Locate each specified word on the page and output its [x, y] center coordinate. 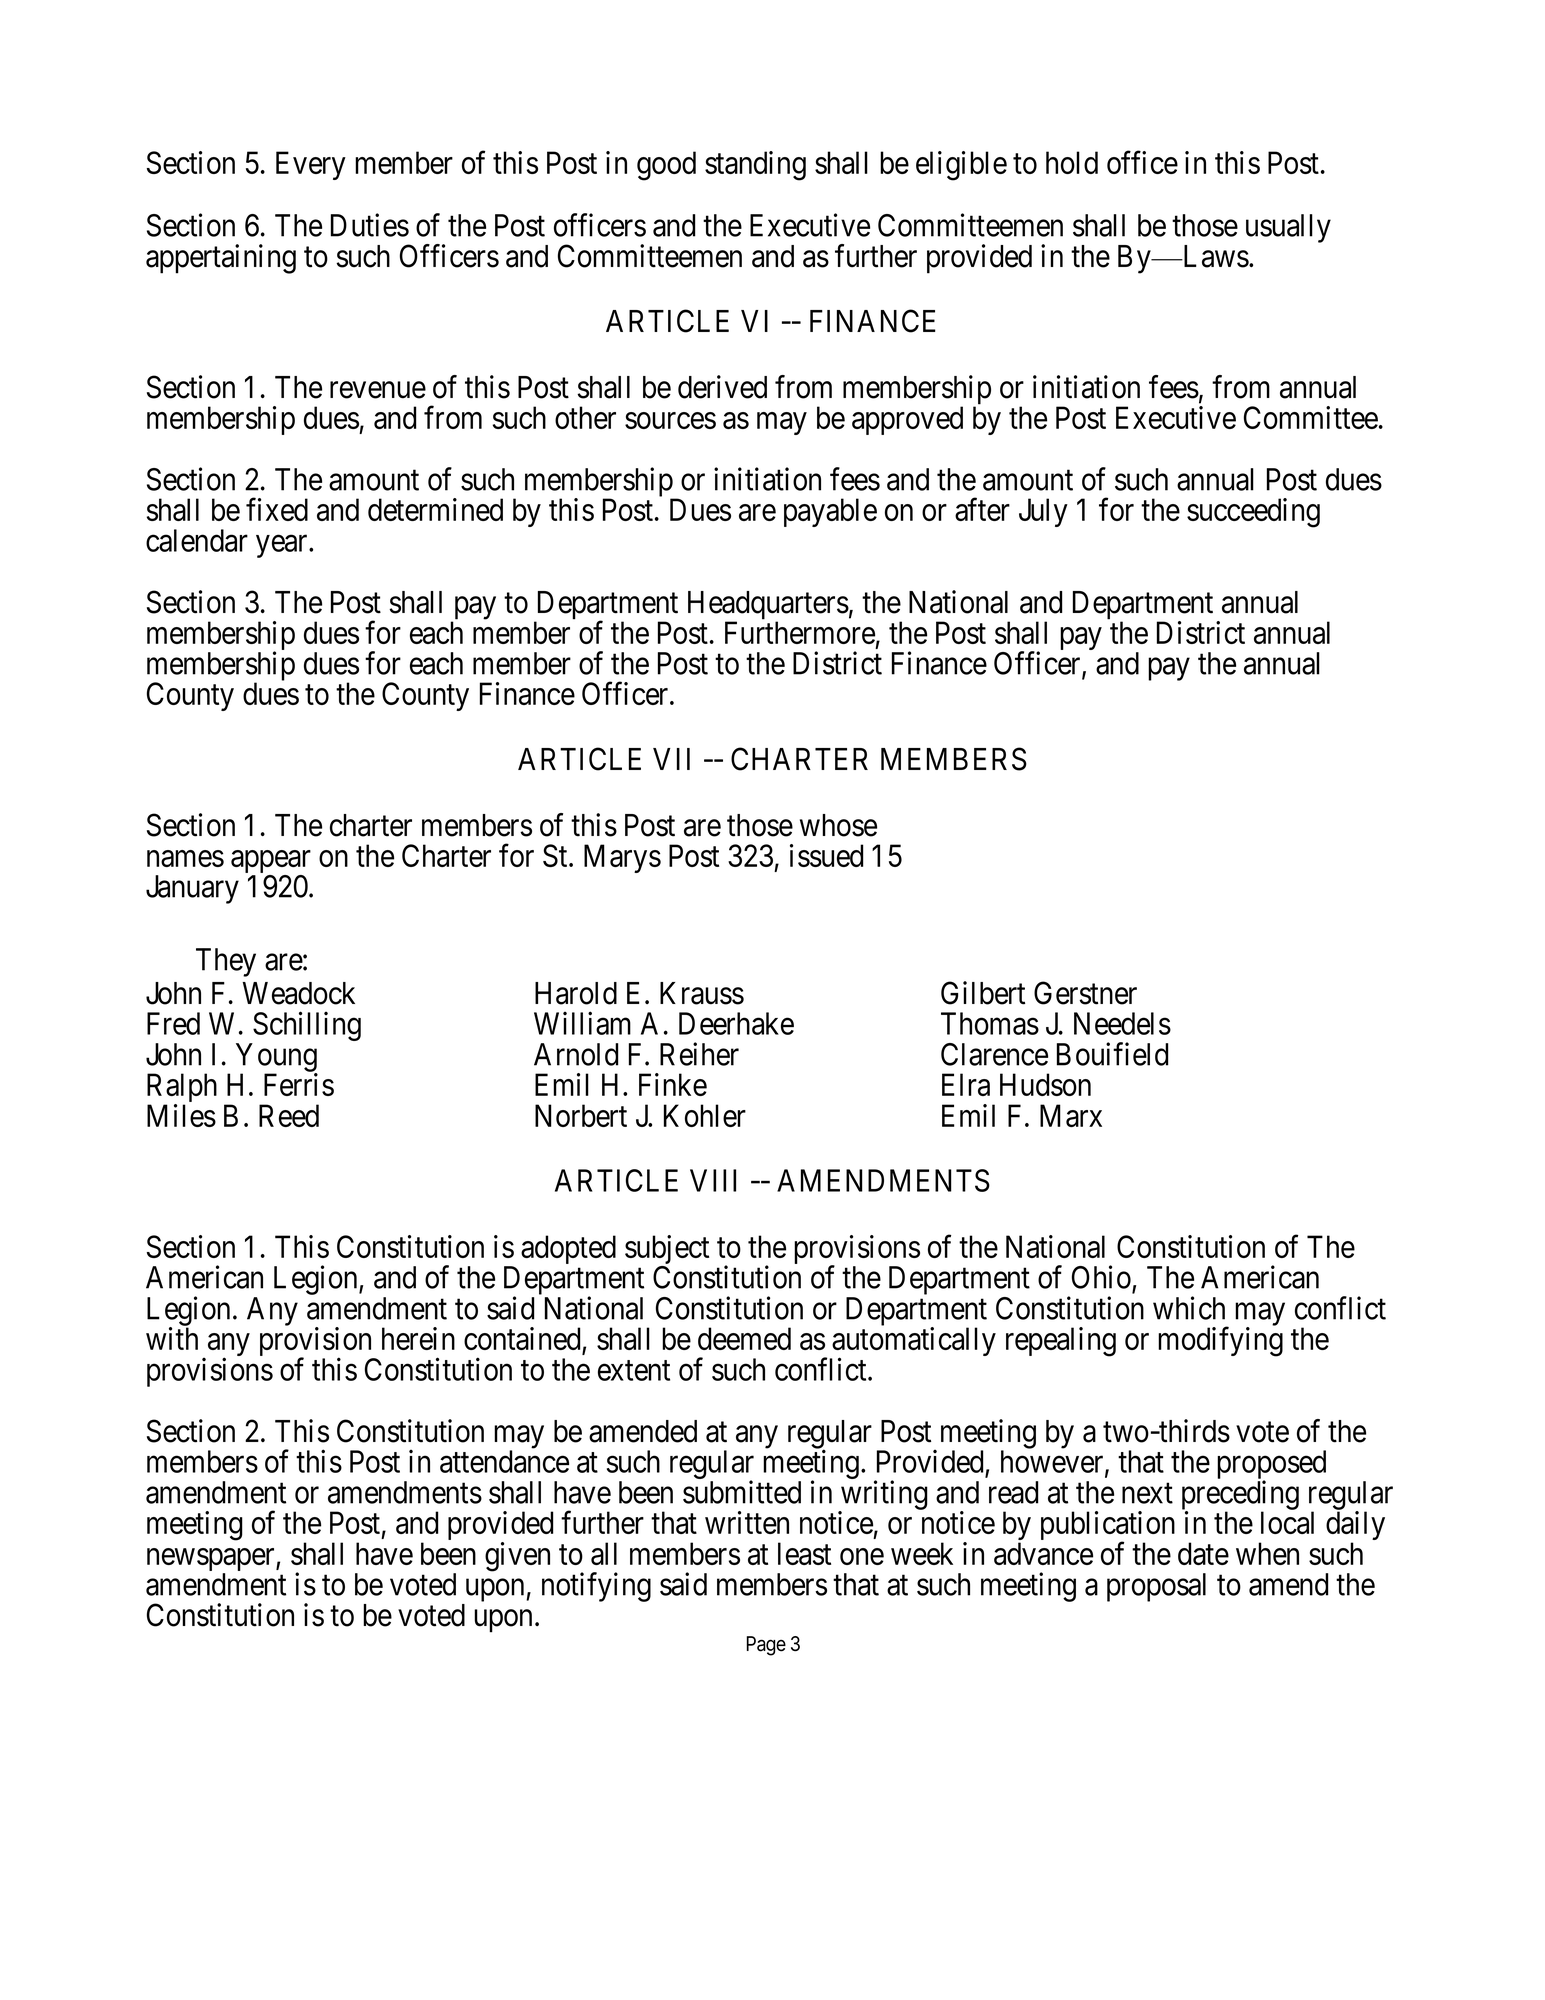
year [283, 546]
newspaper [212, 1561]
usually [1288, 228]
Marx [1071, 1115]
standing [755, 166]
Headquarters [768, 606]
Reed [289, 1115]
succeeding [1253, 513]
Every [311, 165]
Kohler [705, 1115]
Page [766, 1646]
